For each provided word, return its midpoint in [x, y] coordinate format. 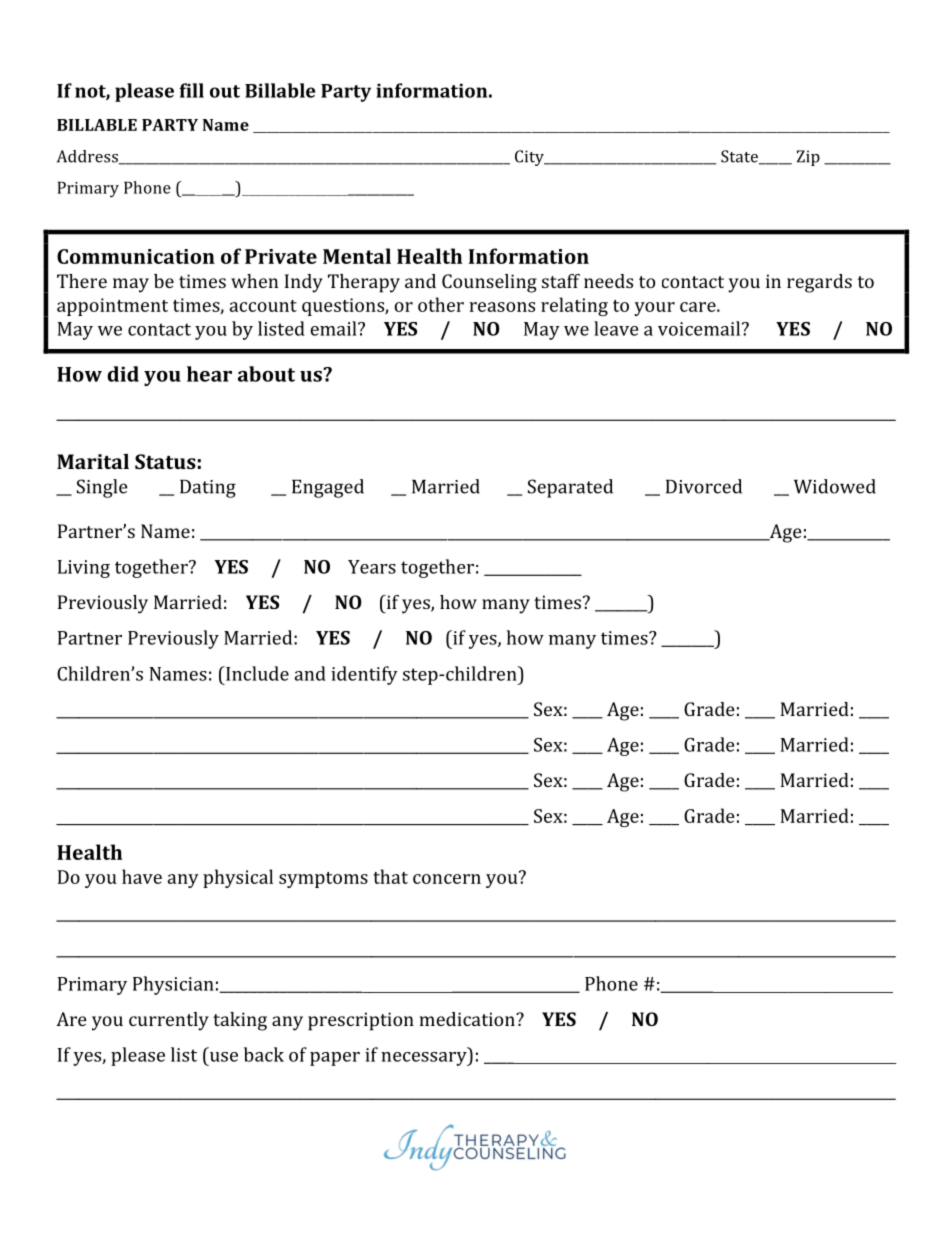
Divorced [704, 486]
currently [169, 1021]
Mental [357, 256]
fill [191, 90]
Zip [808, 158]
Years [372, 567]
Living [84, 569]
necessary [425, 1059]
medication [468, 1019]
